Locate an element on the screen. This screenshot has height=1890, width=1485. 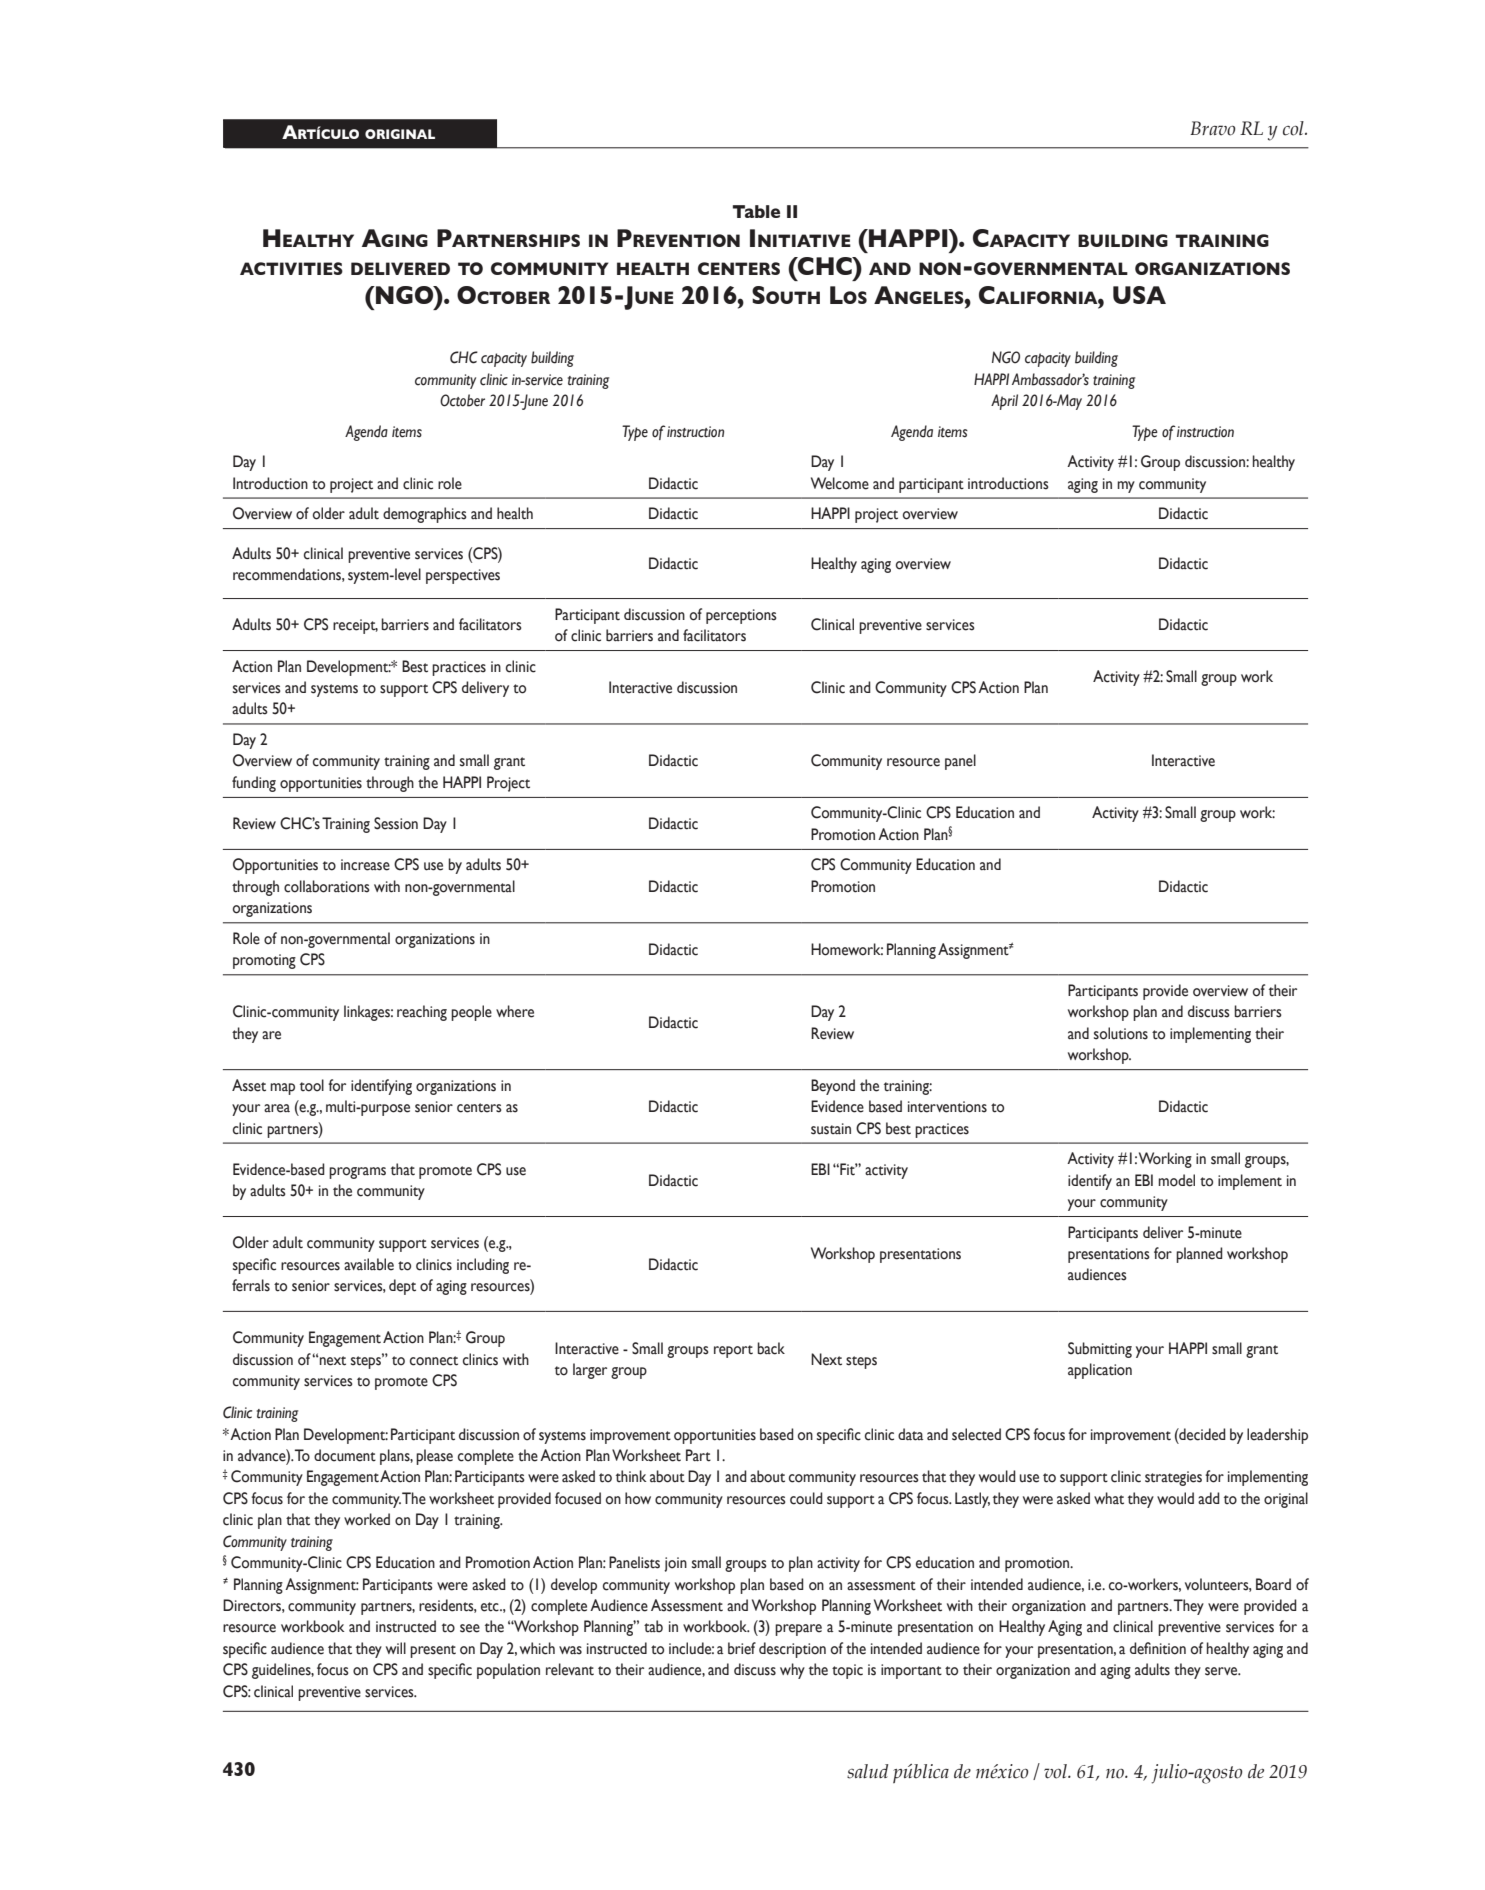
Table is located at coordinates (756, 211).
